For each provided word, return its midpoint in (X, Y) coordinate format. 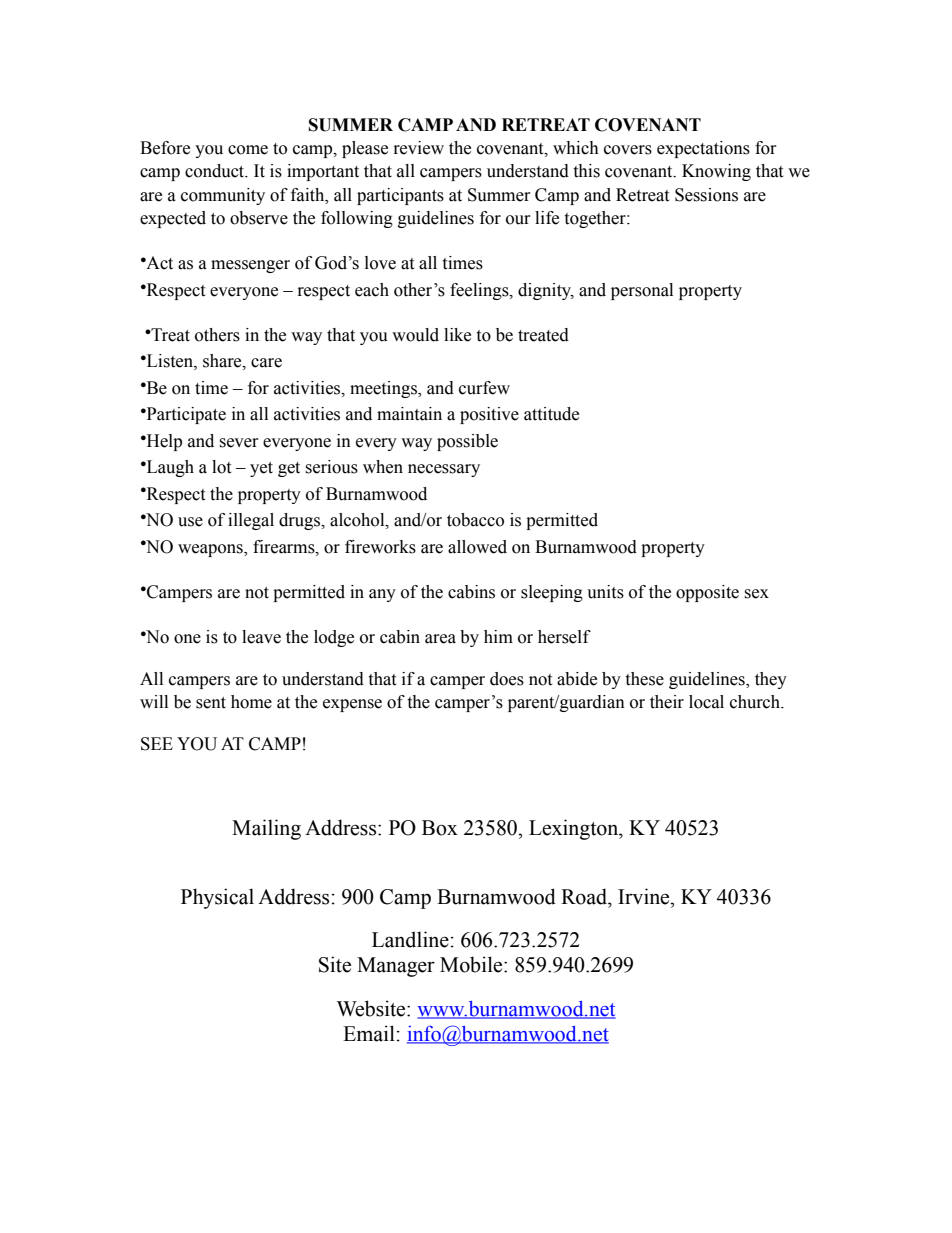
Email (369, 1033)
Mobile (472, 964)
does (507, 679)
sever (239, 443)
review (419, 148)
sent (211, 703)
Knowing (716, 172)
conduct (216, 171)
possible (467, 442)
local (706, 702)
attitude (551, 414)
